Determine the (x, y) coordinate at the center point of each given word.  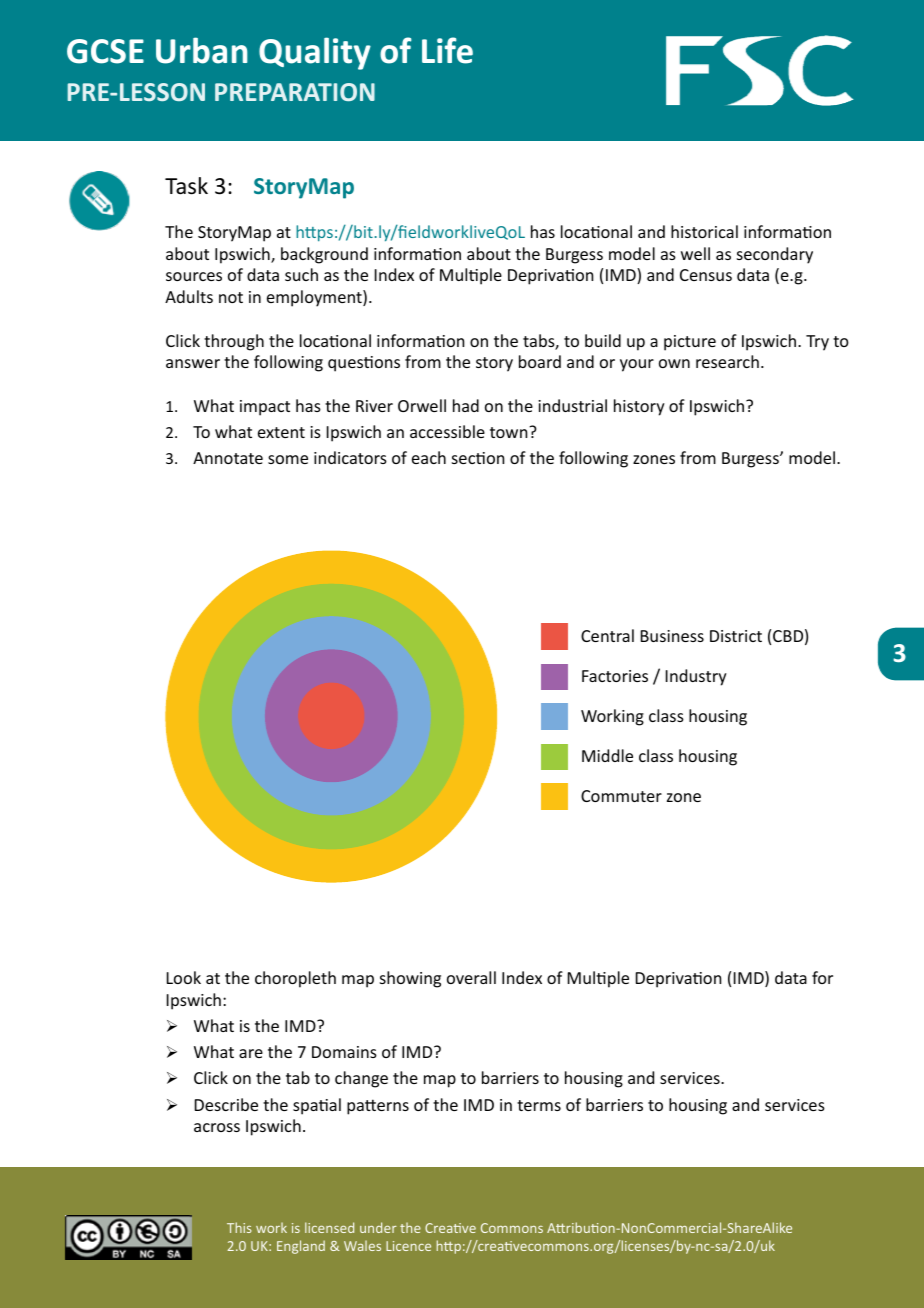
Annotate (228, 458)
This (239, 1227)
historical (704, 231)
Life (447, 50)
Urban (202, 50)
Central (607, 635)
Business (672, 636)
